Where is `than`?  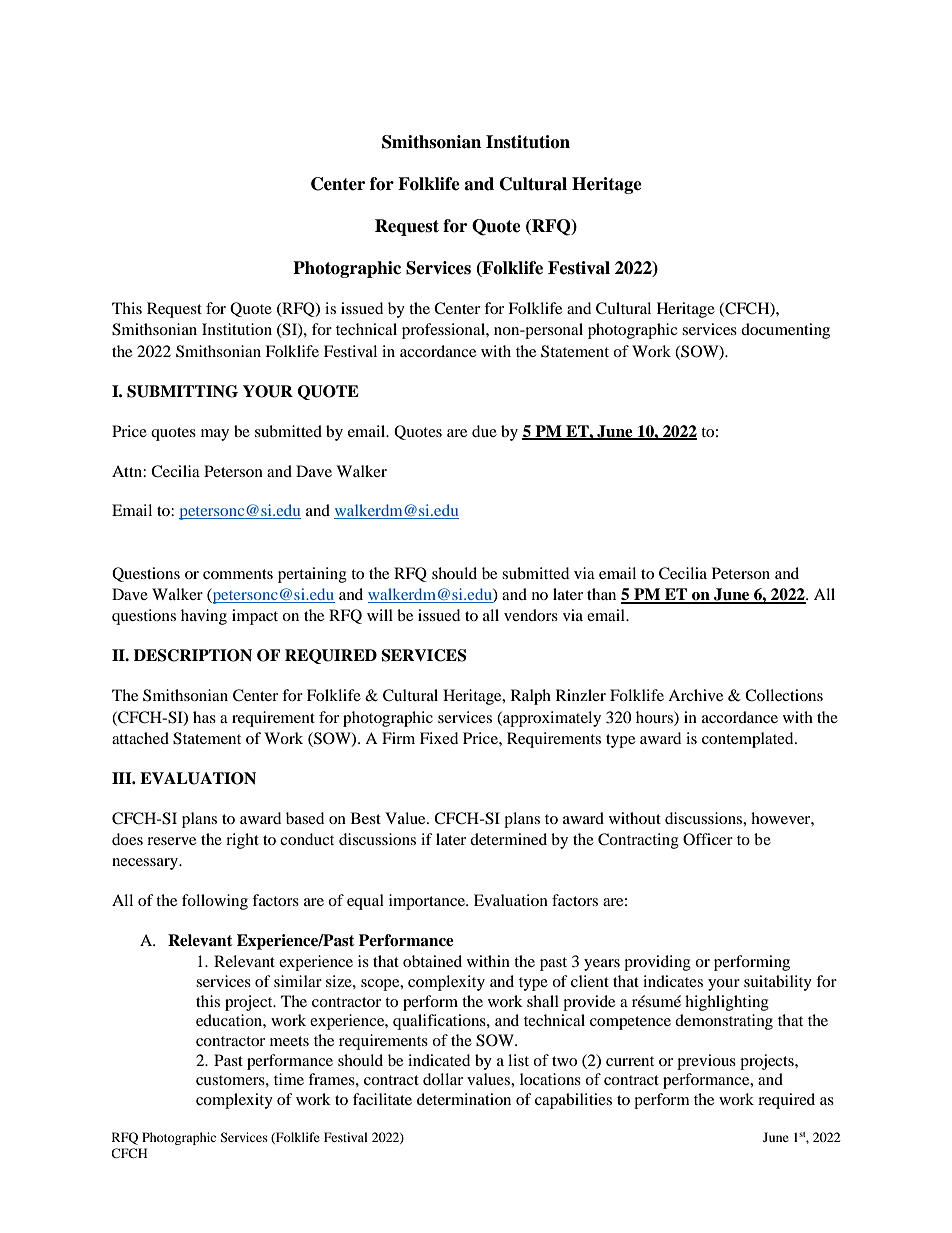
than is located at coordinates (601, 594).
